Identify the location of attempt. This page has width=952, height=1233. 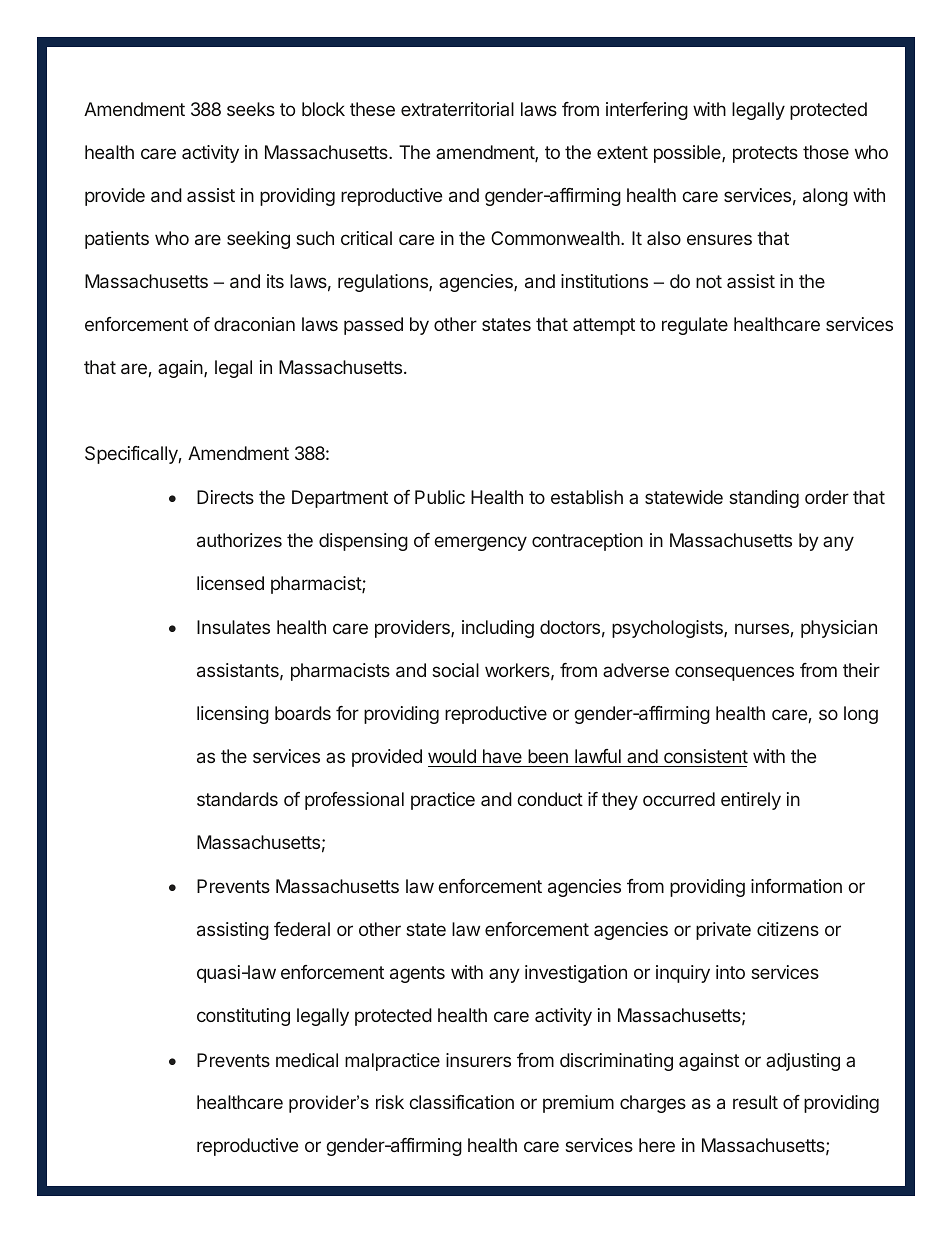
(604, 326).
